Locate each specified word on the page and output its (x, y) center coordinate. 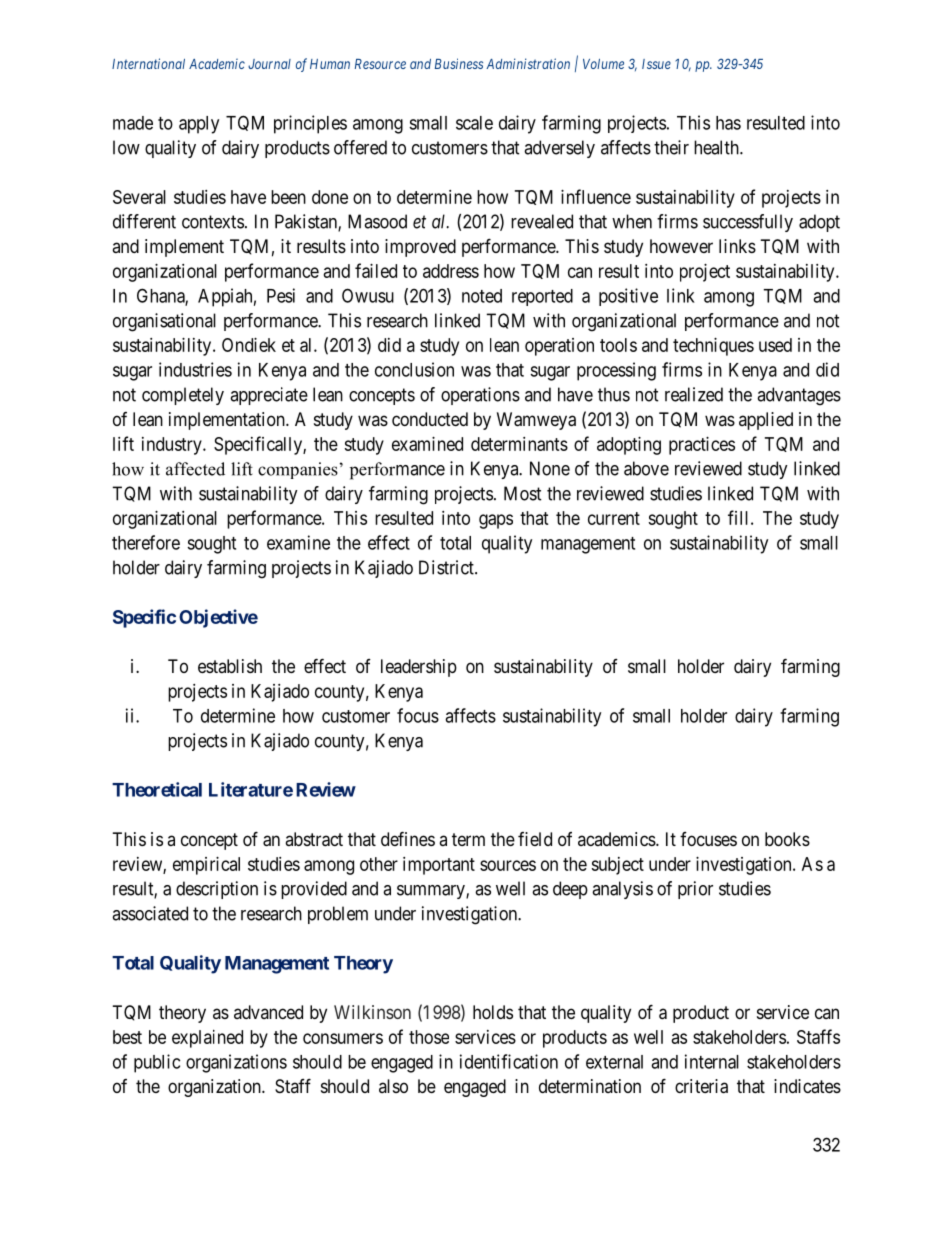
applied (766, 421)
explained (207, 1039)
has (728, 123)
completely (183, 396)
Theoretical (157, 789)
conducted (430, 419)
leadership (419, 668)
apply (199, 125)
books (787, 839)
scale (474, 123)
